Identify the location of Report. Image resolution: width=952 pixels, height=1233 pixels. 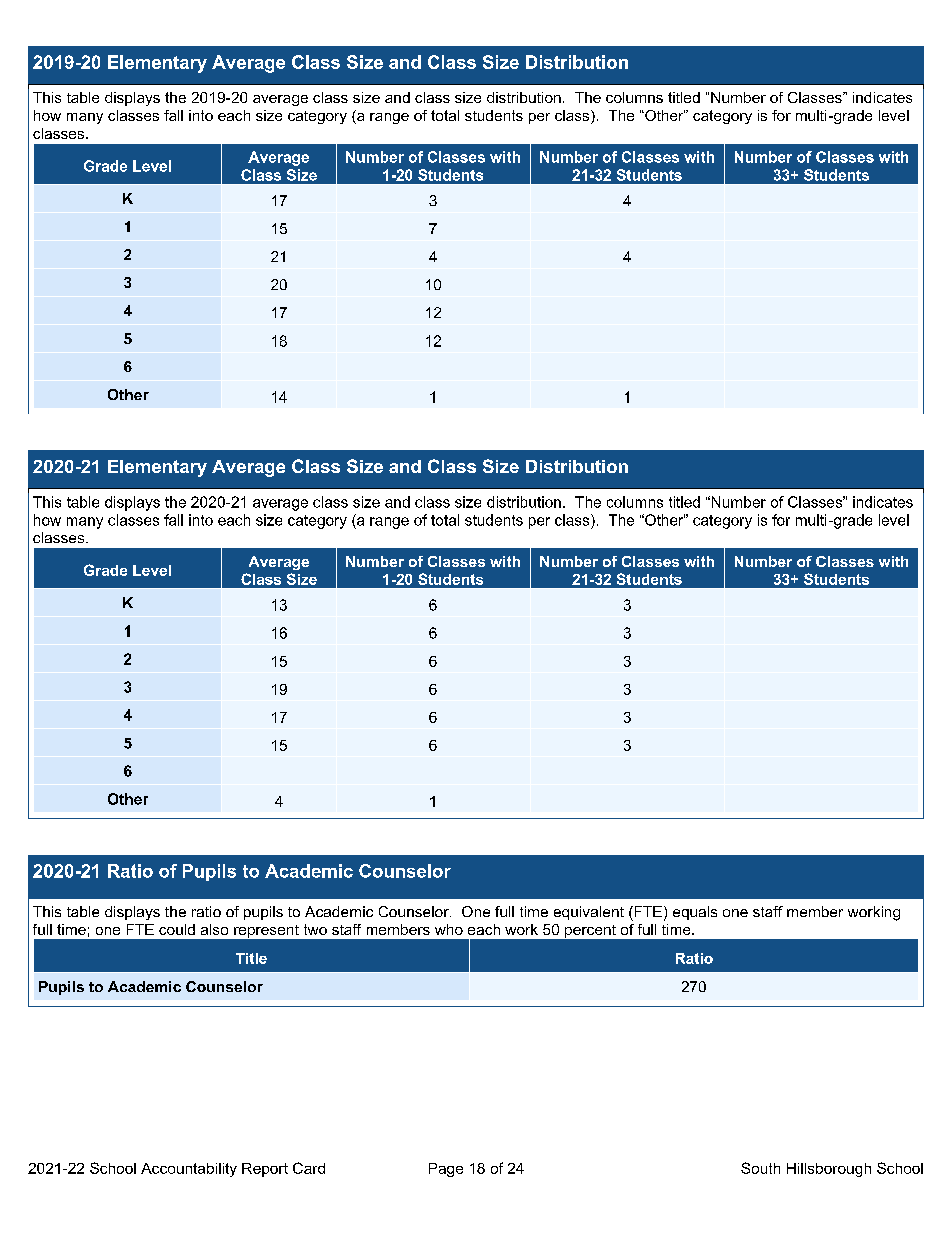
(265, 1170).
